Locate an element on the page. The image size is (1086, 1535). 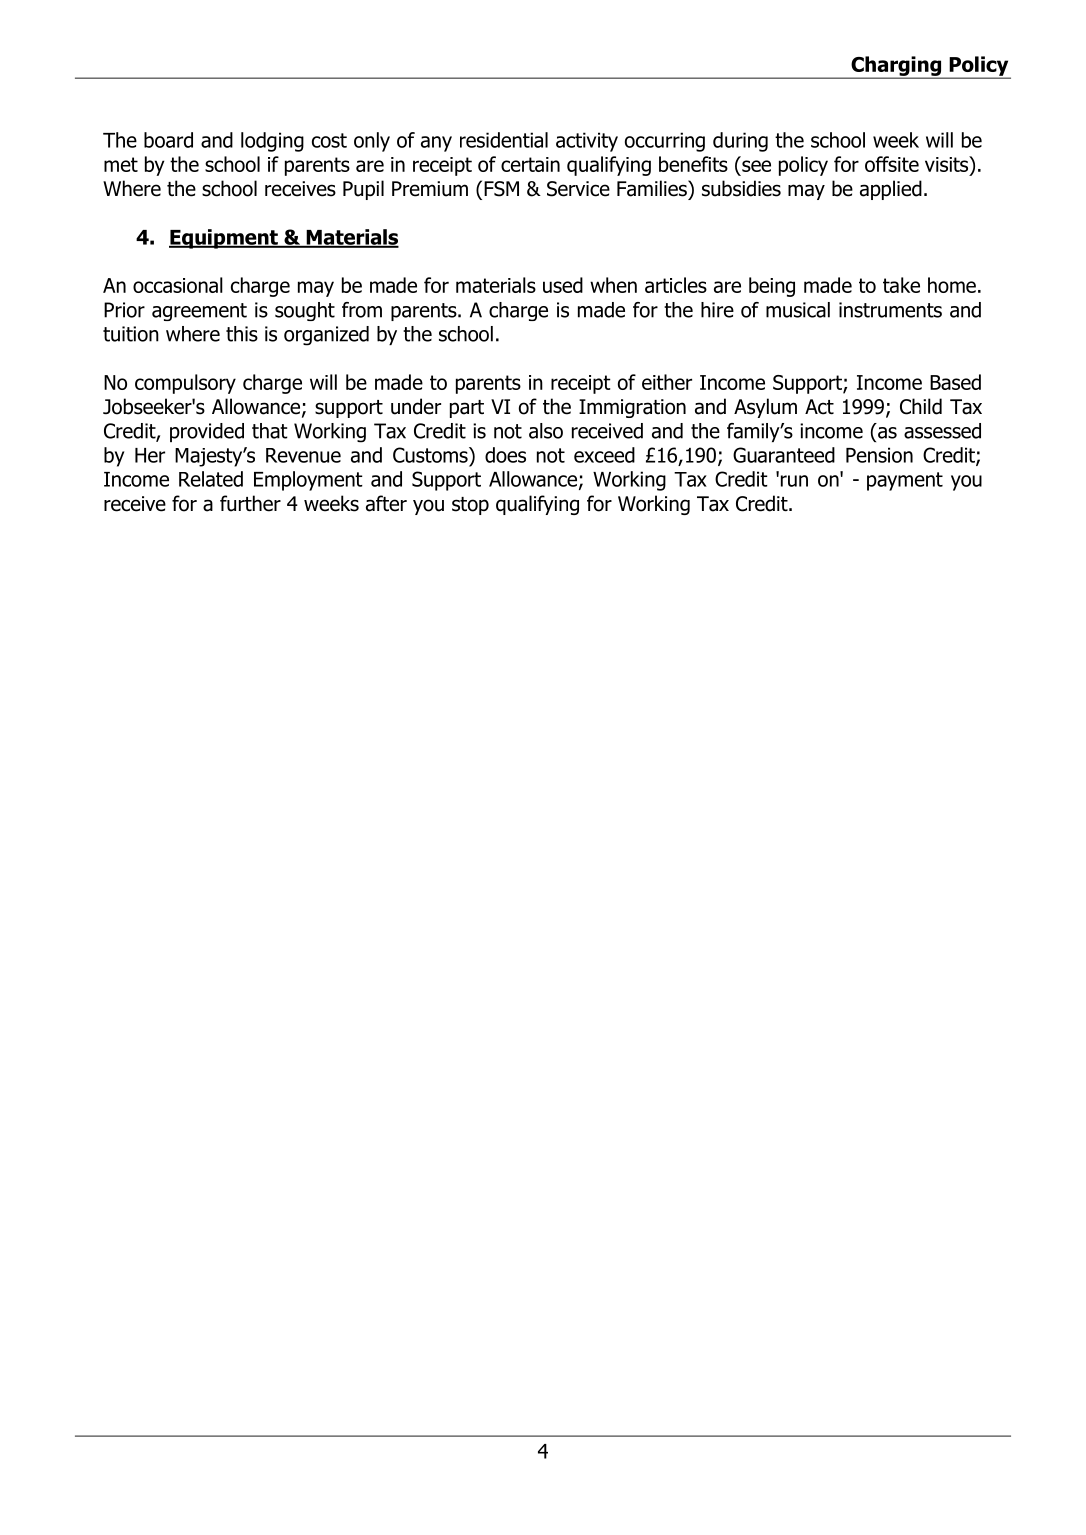
Based is located at coordinates (955, 382).
